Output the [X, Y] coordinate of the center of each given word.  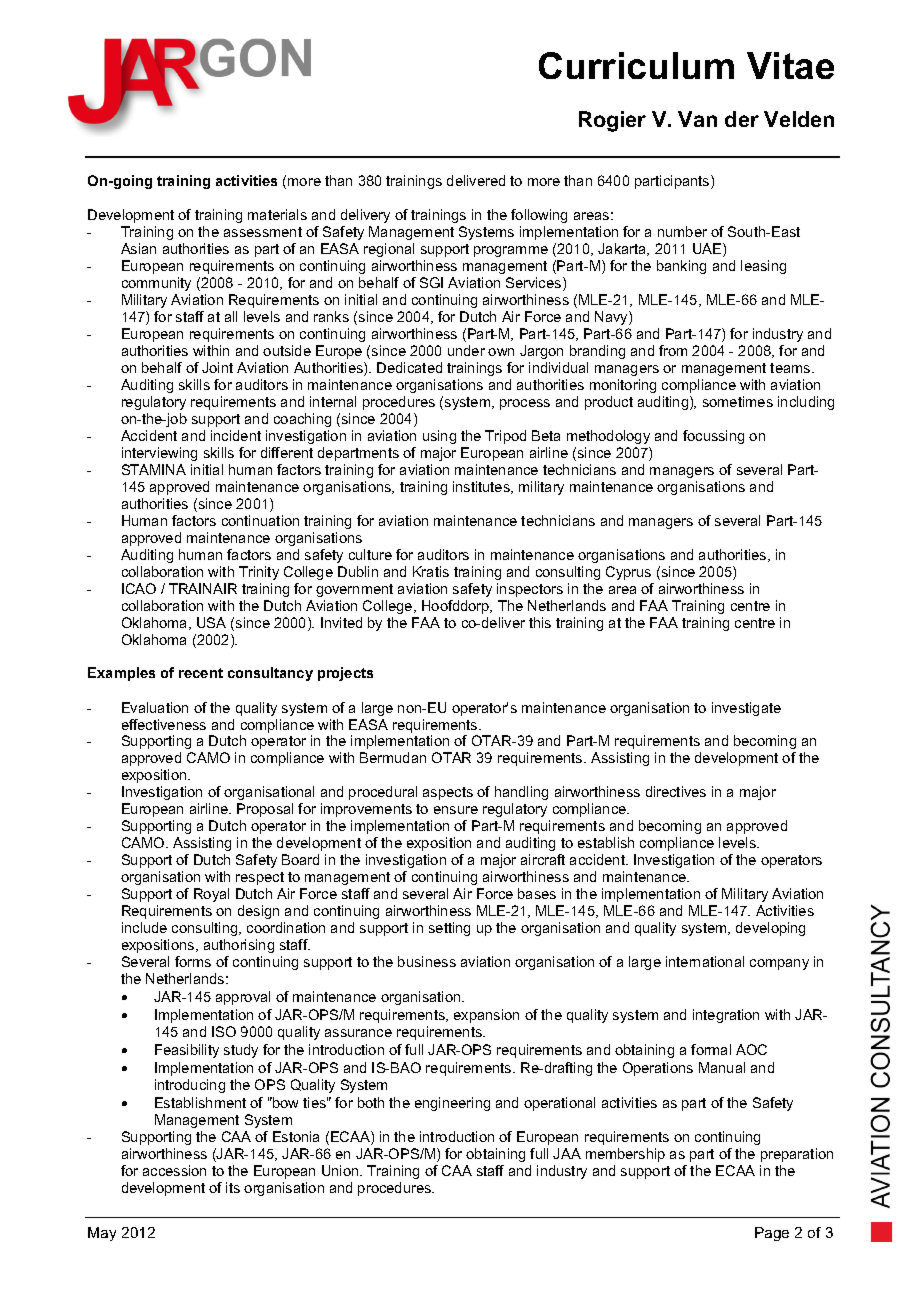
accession [174, 1170]
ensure [456, 810]
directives [676, 791]
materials [277, 214]
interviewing [159, 454]
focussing [713, 437]
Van [697, 119]
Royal [211, 895]
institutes [482, 487]
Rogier [612, 121]
